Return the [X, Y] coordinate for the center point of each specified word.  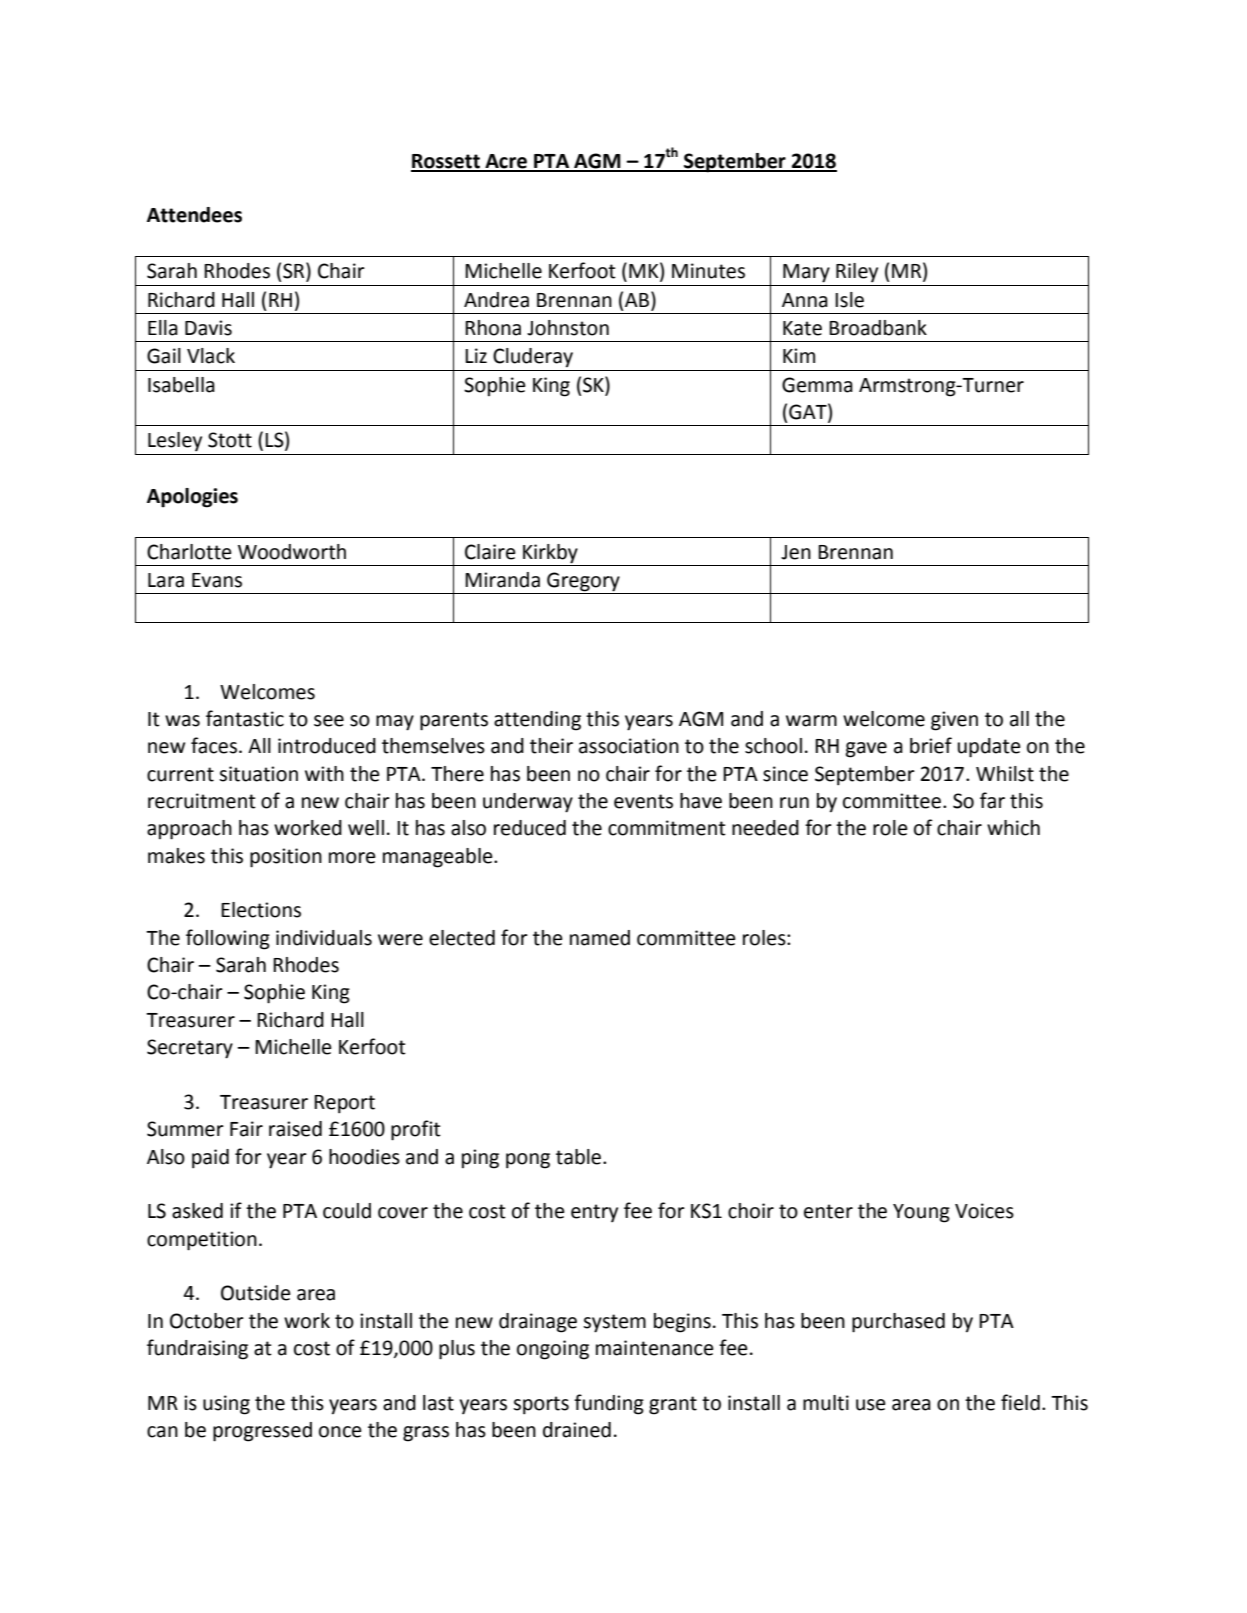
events [643, 801]
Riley [857, 272]
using [226, 1405]
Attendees [194, 215]
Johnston [568, 328]
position [286, 858]
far [992, 800]
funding [609, 1404]
